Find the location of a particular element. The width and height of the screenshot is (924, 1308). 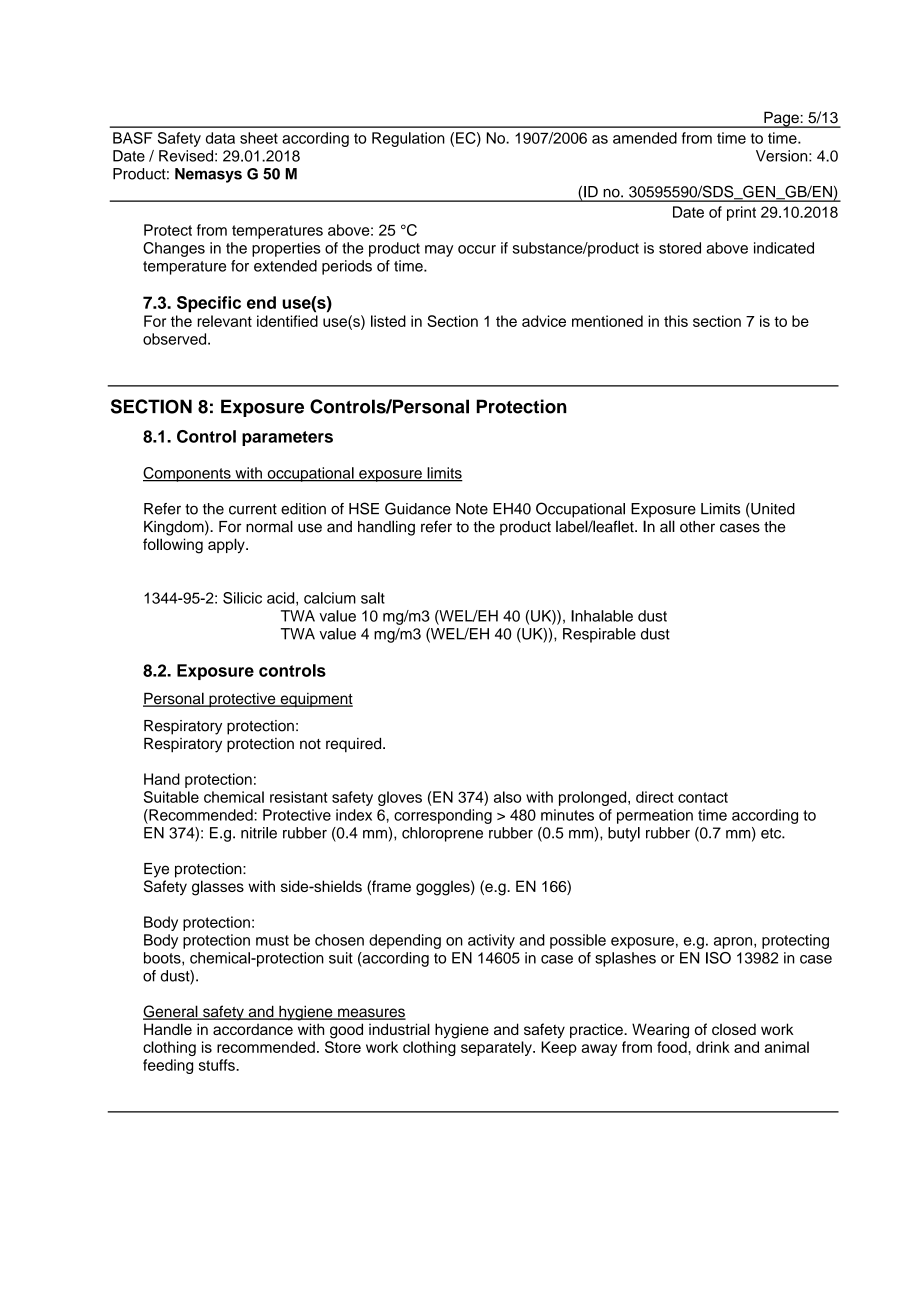

resistant is located at coordinates (299, 797).
